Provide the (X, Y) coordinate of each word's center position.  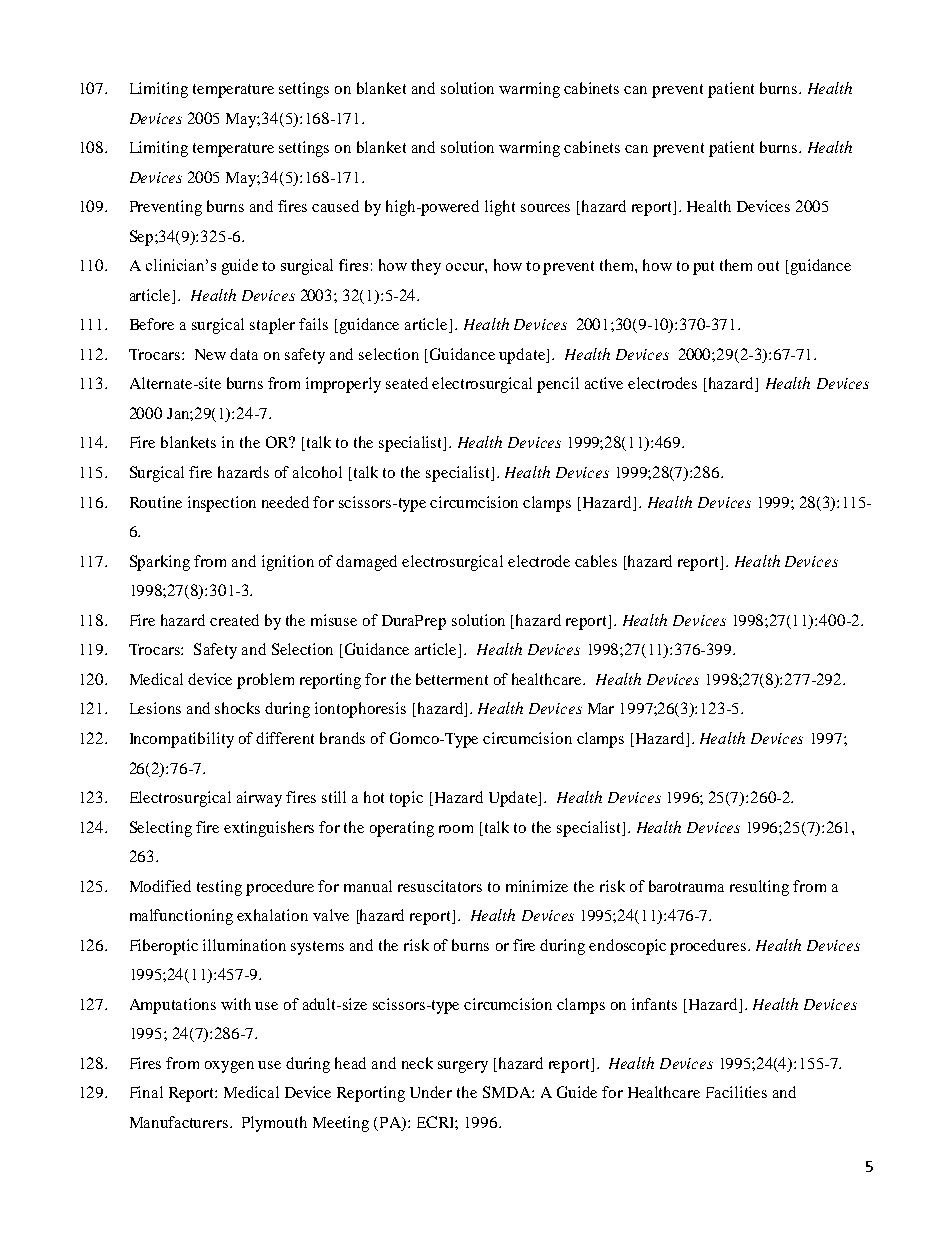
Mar (601, 708)
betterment (452, 679)
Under (431, 1092)
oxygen (229, 1067)
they (426, 267)
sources (545, 208)
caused (335, 206)
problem (265, 681)
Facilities (736, 1092)
